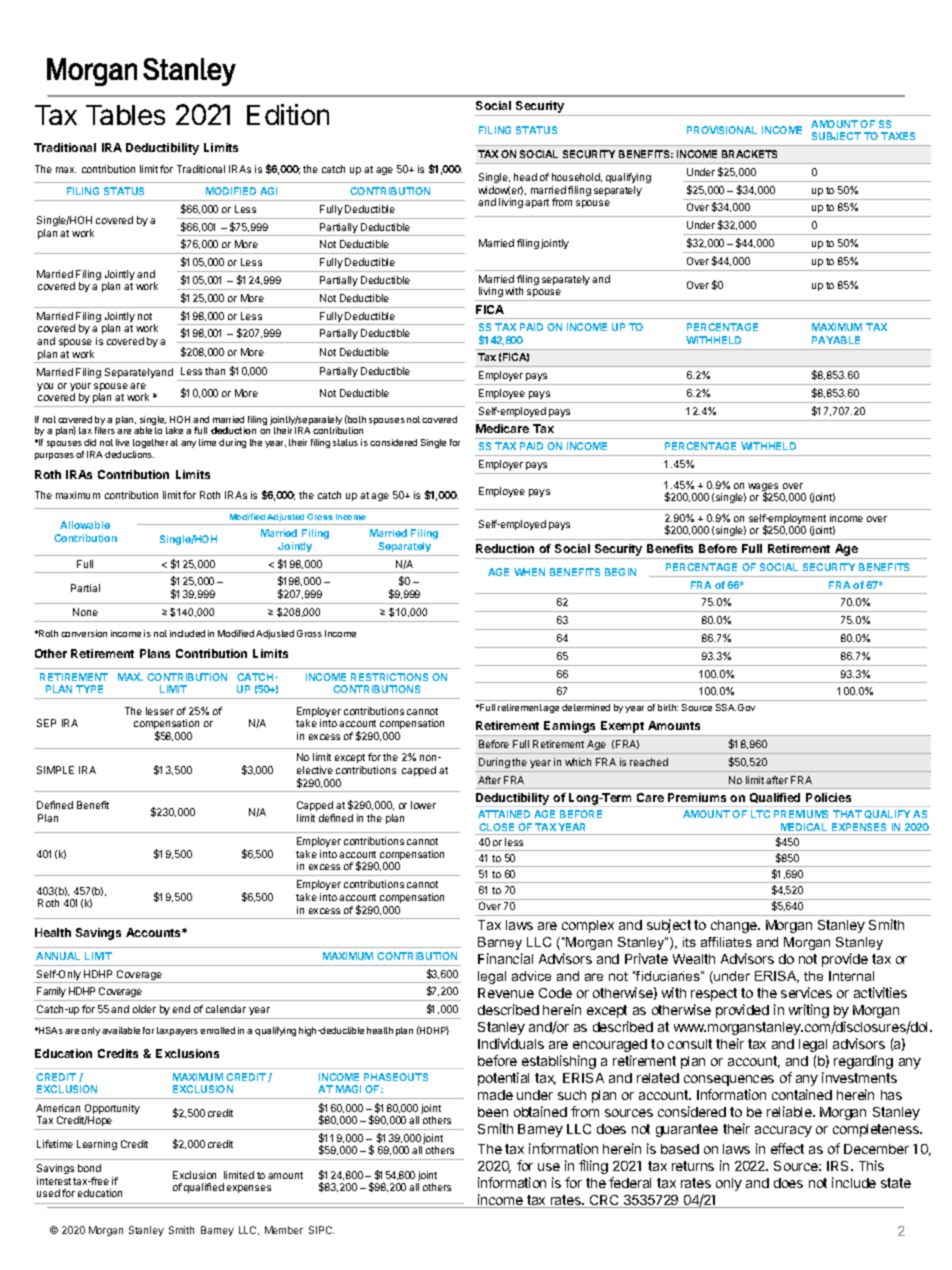  I want to click on ANNUAL, so click(58, 956).
